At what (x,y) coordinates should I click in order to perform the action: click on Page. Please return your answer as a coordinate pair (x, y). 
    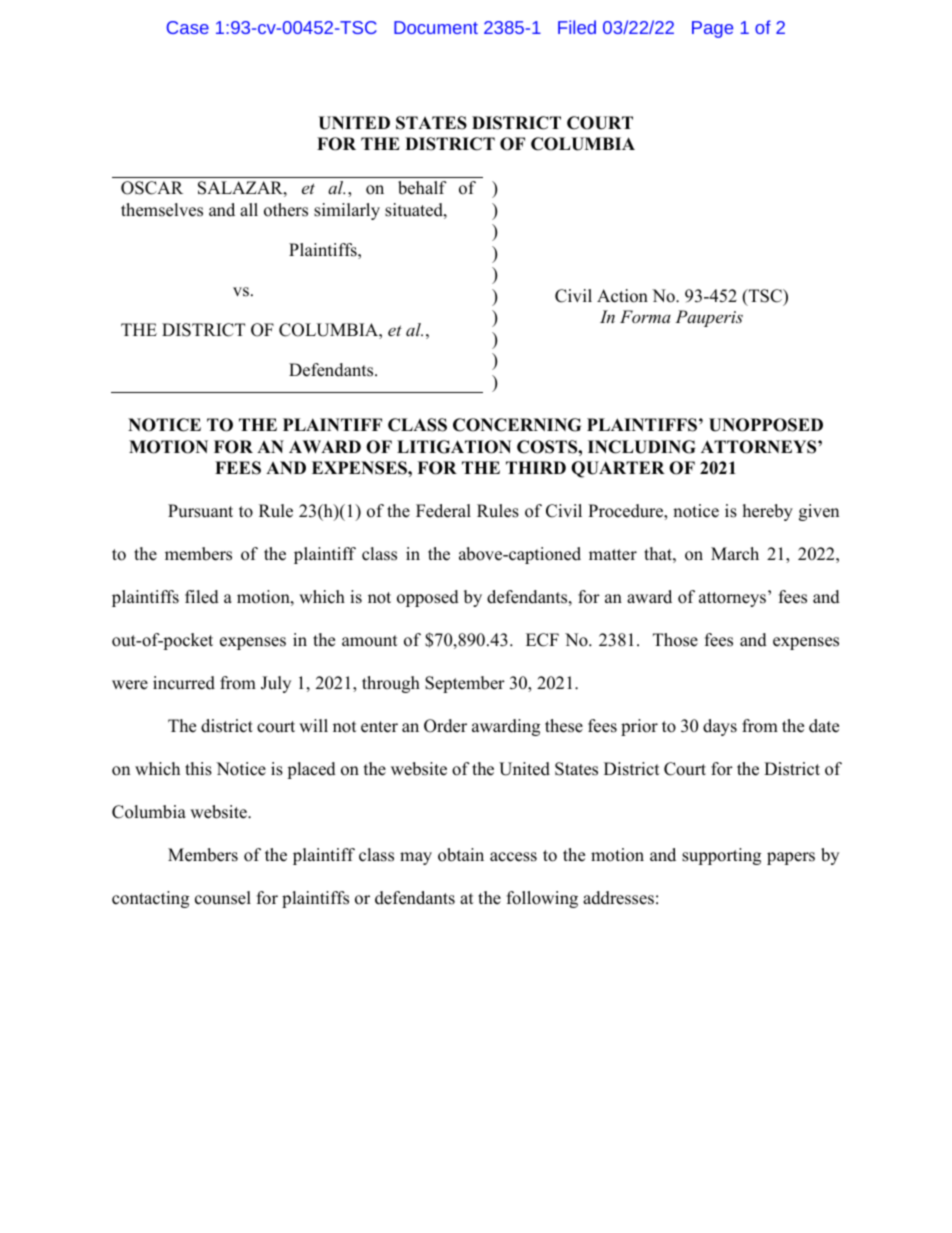
    Looking at the image, I should click on (712, 29).
